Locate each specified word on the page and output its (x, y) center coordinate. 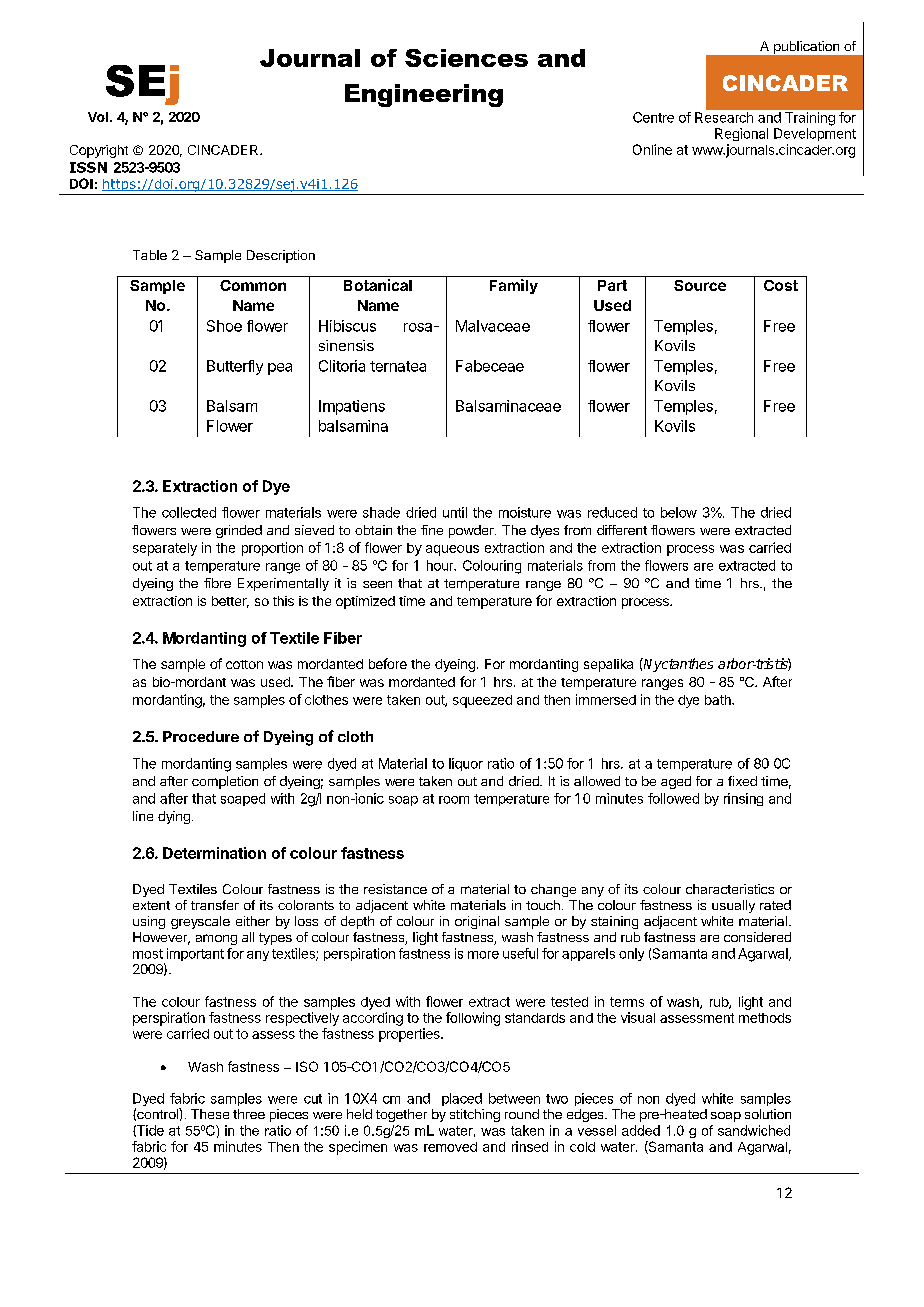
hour (441, 565)
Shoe (224, 326)
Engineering (424, 95)
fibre (217, 583)
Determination (214, 853)
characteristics (730, 889)
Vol (98, 117)
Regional (741, 134)
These (210, 1114)
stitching (475, 1115)
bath (719, 700)
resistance (395, 889)
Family (514, 286)
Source (700, 285)
